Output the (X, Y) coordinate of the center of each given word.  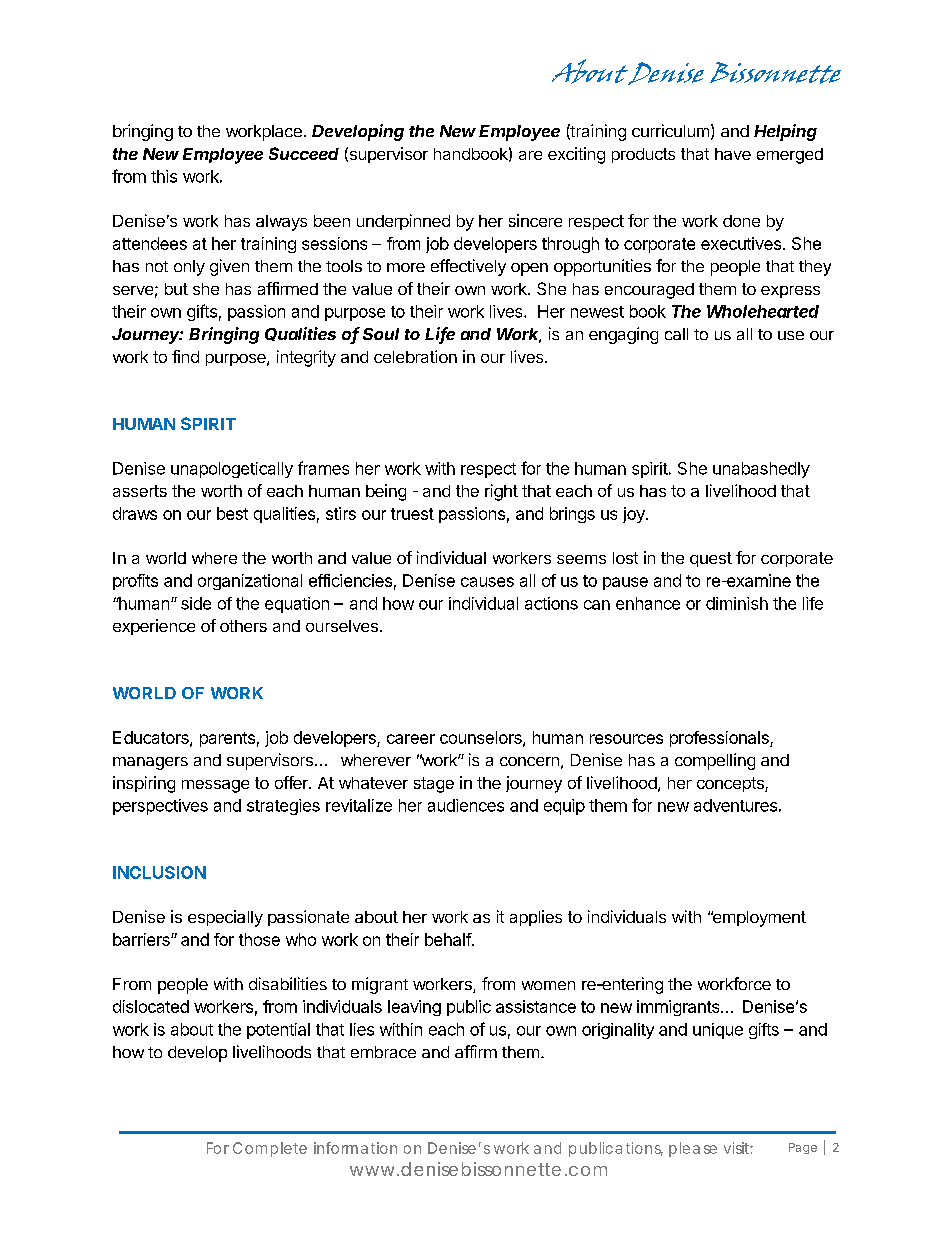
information (355, 1148)
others (243, 626)
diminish (737, 603)
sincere (535, 220)
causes (487, 582)
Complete (270, 1149)
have (733, 154)
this (164, 176)
